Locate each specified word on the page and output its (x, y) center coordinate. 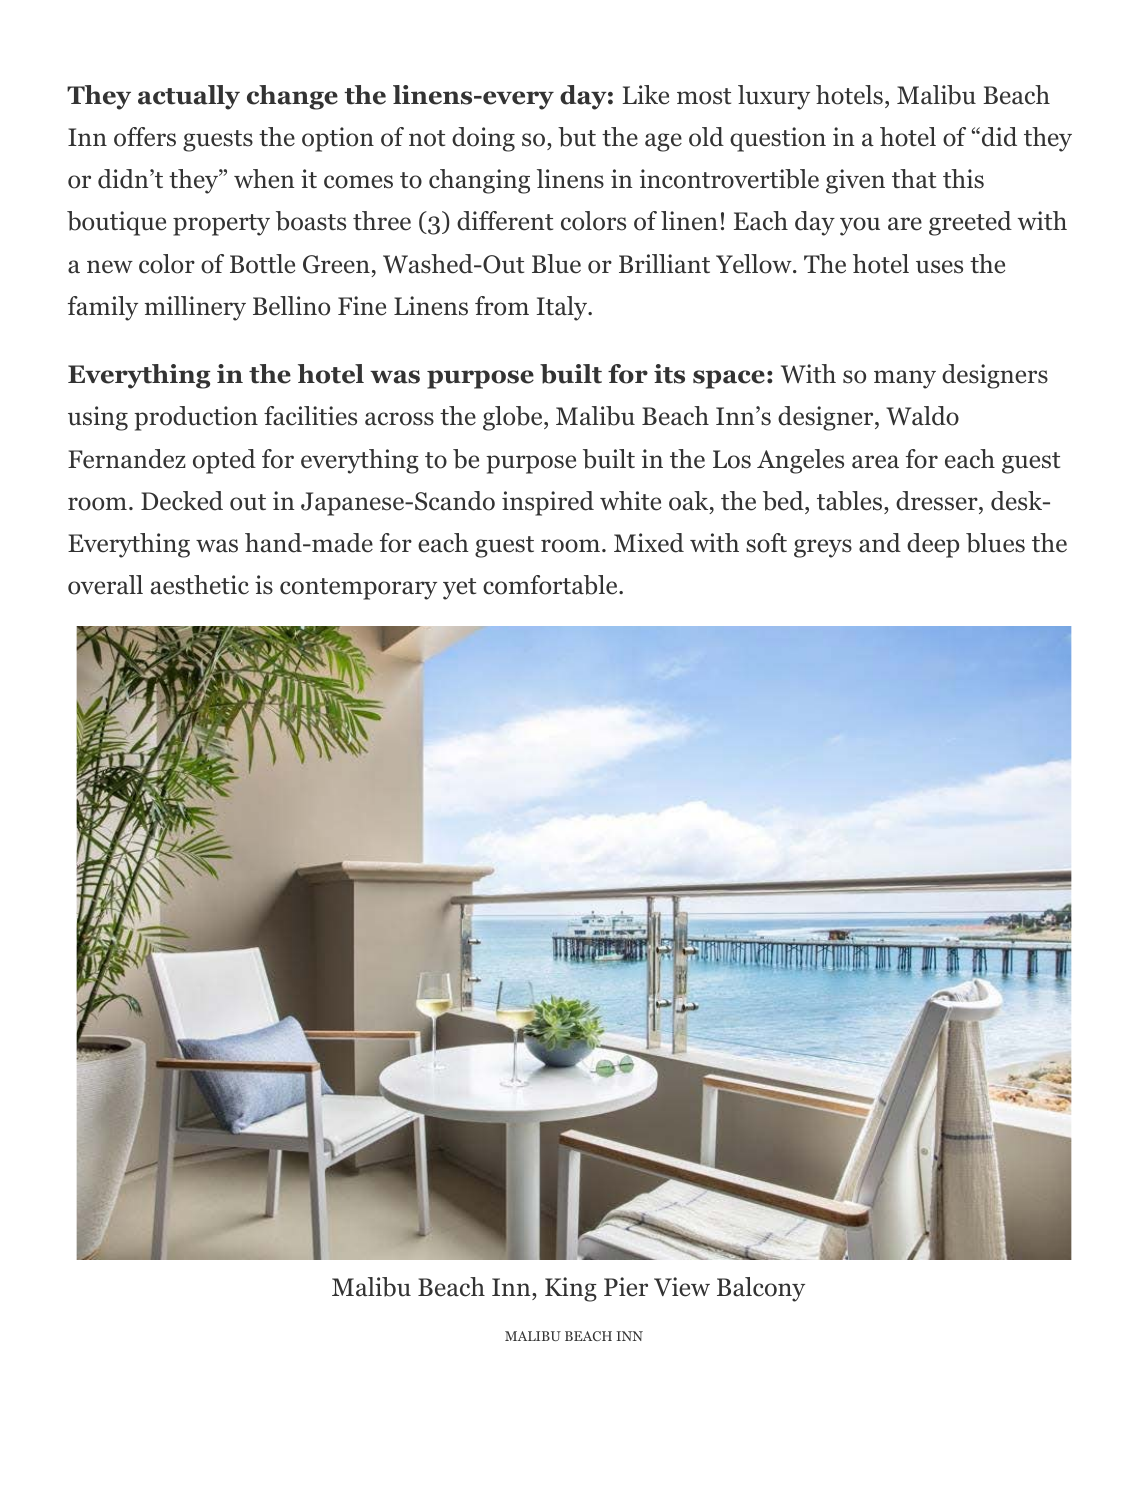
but (577, 137)
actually (189, 97)
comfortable (551, 585)
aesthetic (200, 585)
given (855, 181)
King (571, 1289)
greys (823, 548)
